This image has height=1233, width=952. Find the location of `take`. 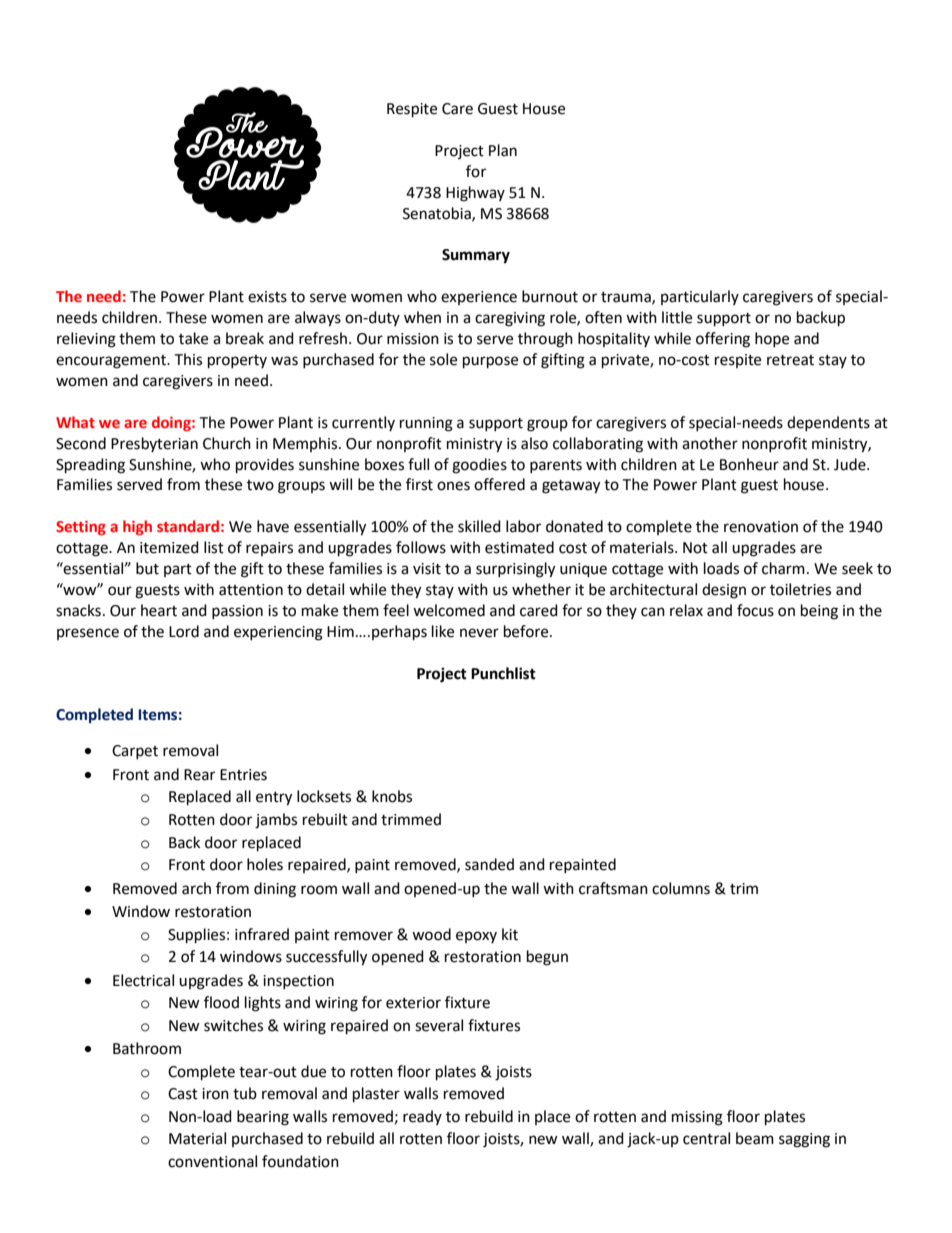

take is located at coordinates (193, 338).
